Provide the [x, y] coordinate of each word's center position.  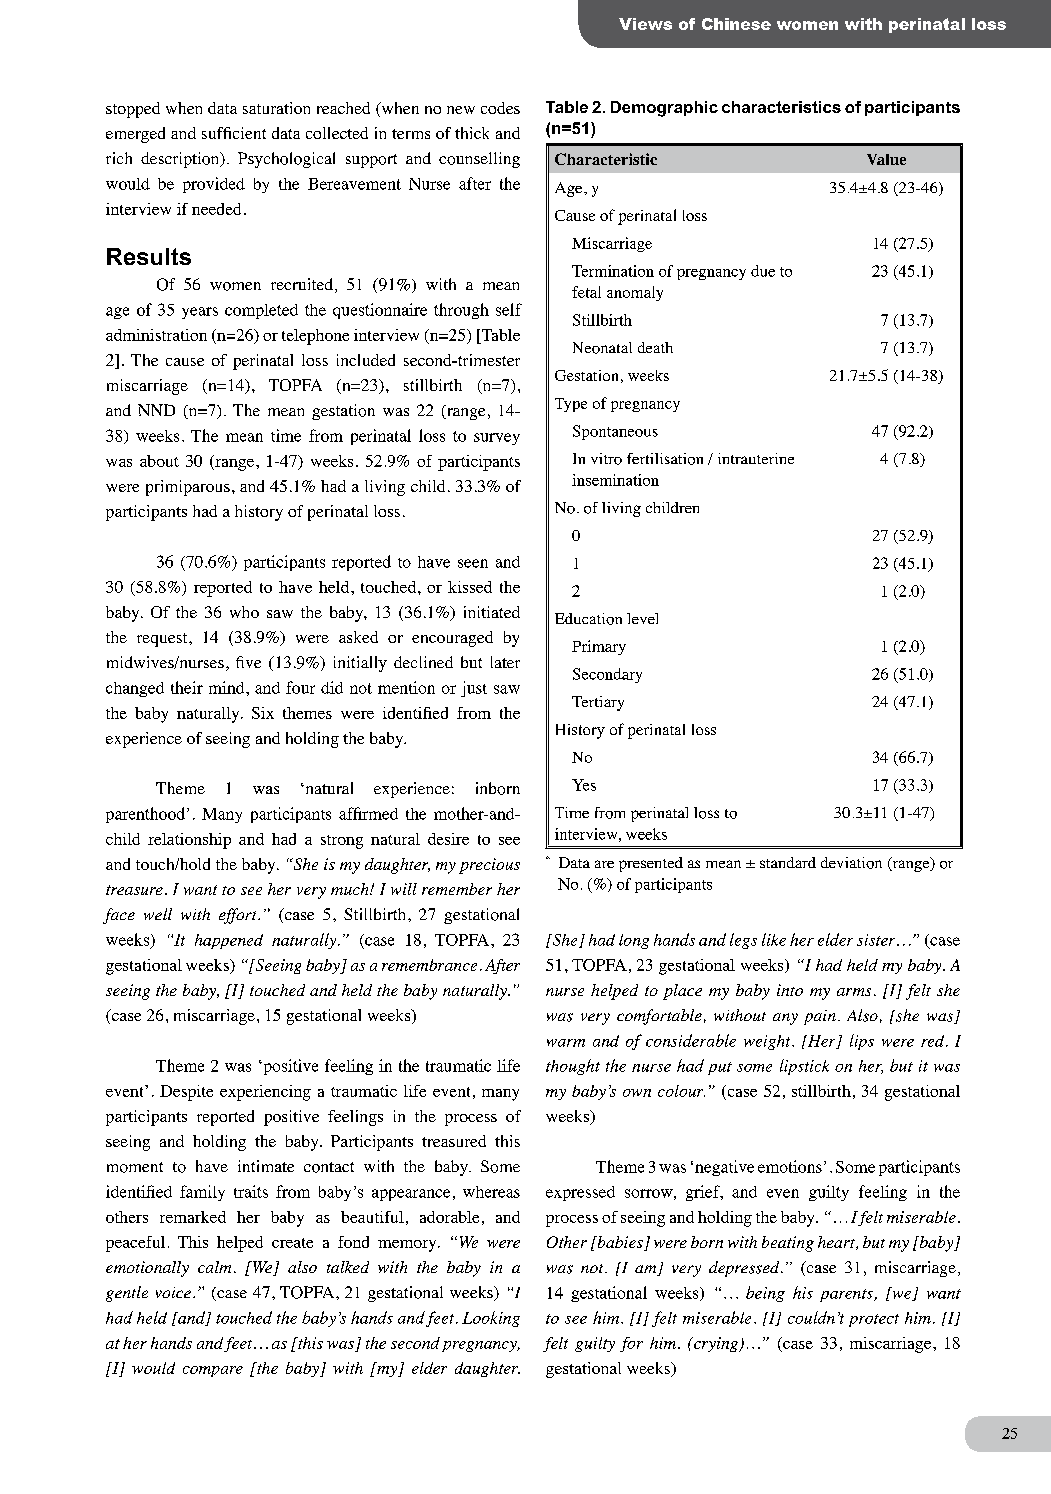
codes [500, 108]
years [200, 313]
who [244, 612]
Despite [186, 1093]
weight [768, 1042]
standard [788, 862]
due [763, 271]
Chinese [736, 24]
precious [489, 866]
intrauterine [756, 458]
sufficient [234, 133]
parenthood [145, 815]
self [509, 309]
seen [473, 563]
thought [573, 1067]
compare [213, 1371]
